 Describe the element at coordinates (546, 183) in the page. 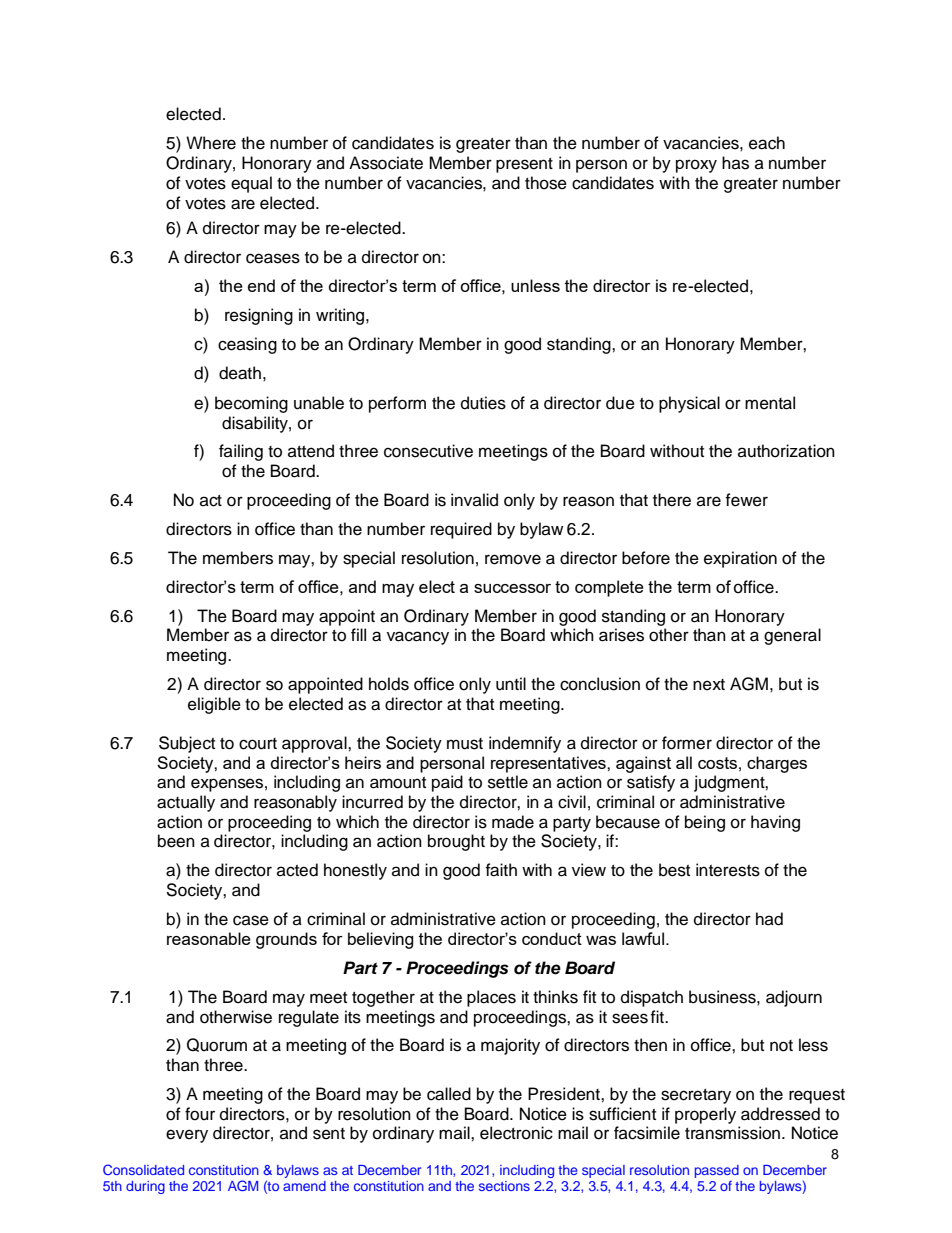

I see `those` at that location.
